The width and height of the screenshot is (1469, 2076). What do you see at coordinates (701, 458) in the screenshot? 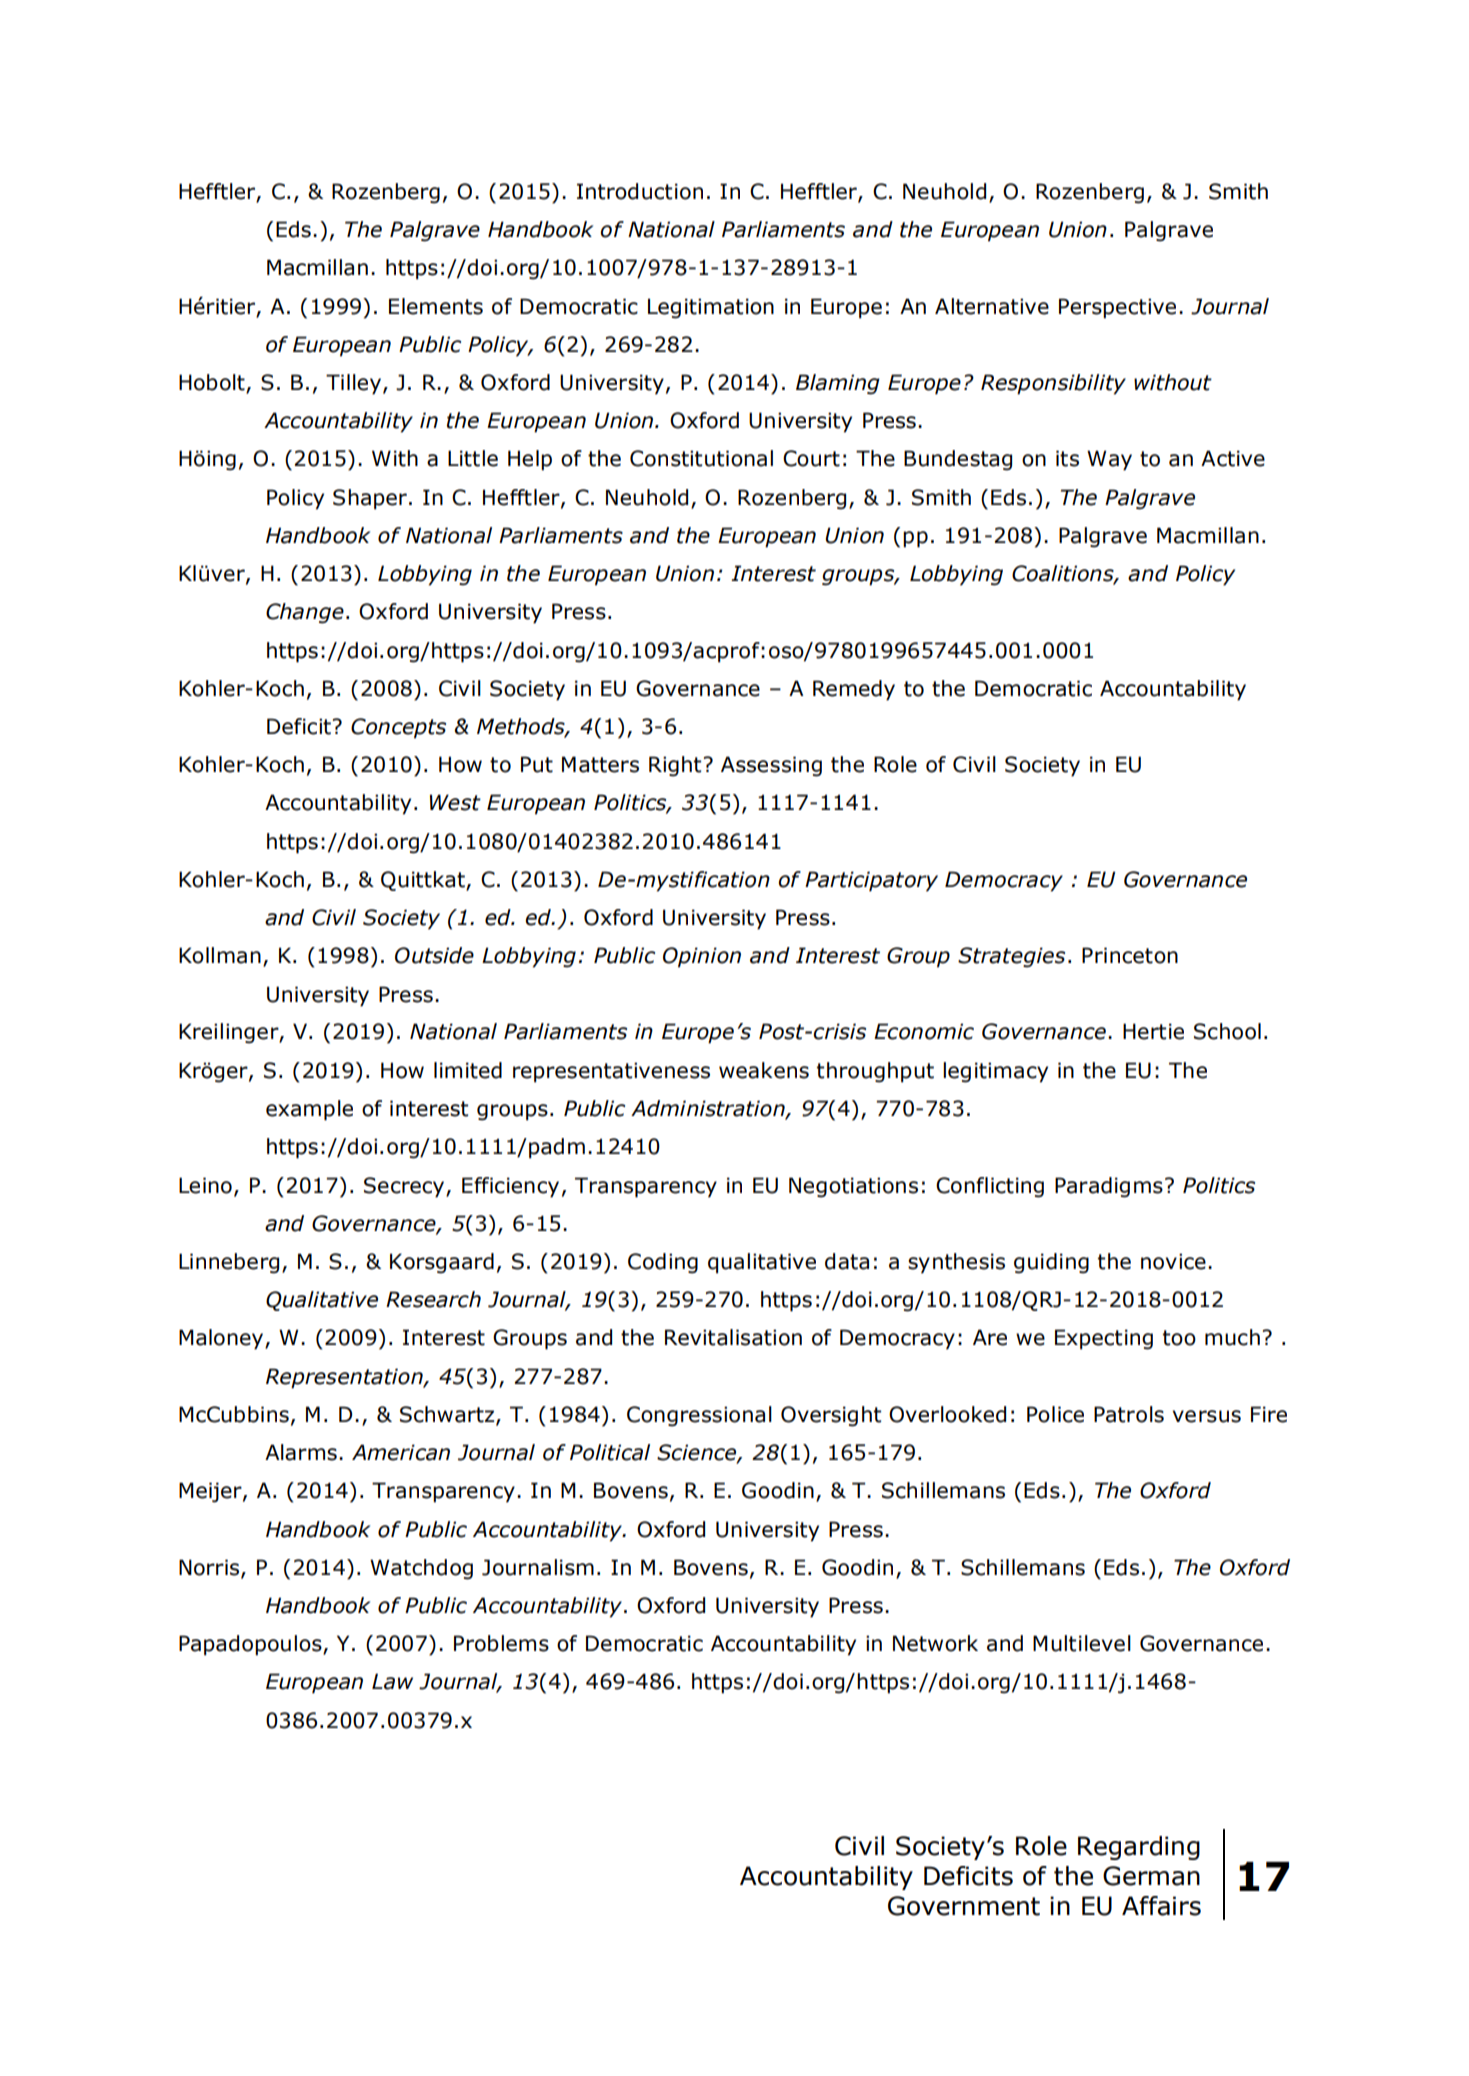
I see `Constitutional` at bounding box center [701, 458].
